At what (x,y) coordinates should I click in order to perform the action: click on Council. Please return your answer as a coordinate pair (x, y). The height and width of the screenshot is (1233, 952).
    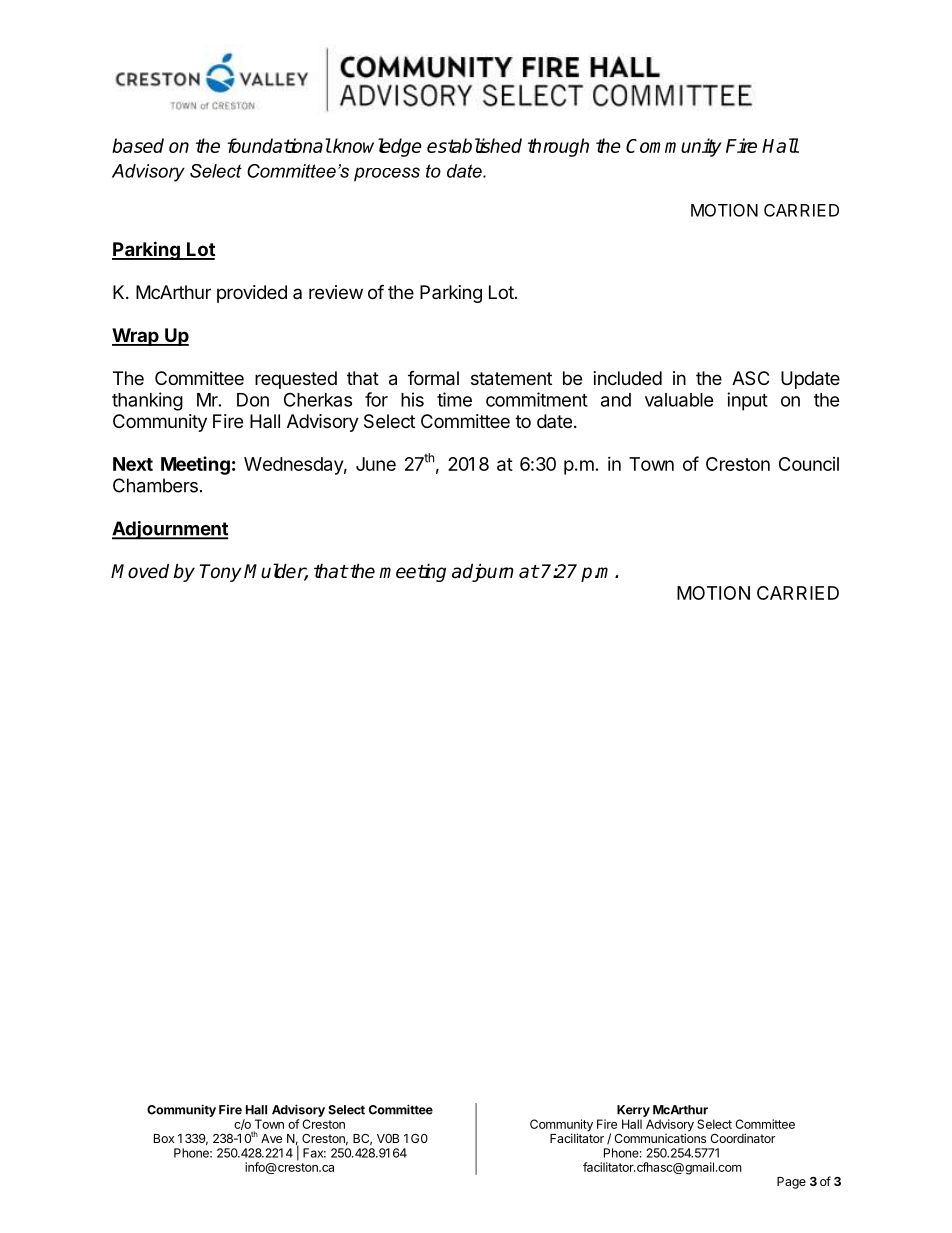
    Looking at the image, I should click on (809, 464).
